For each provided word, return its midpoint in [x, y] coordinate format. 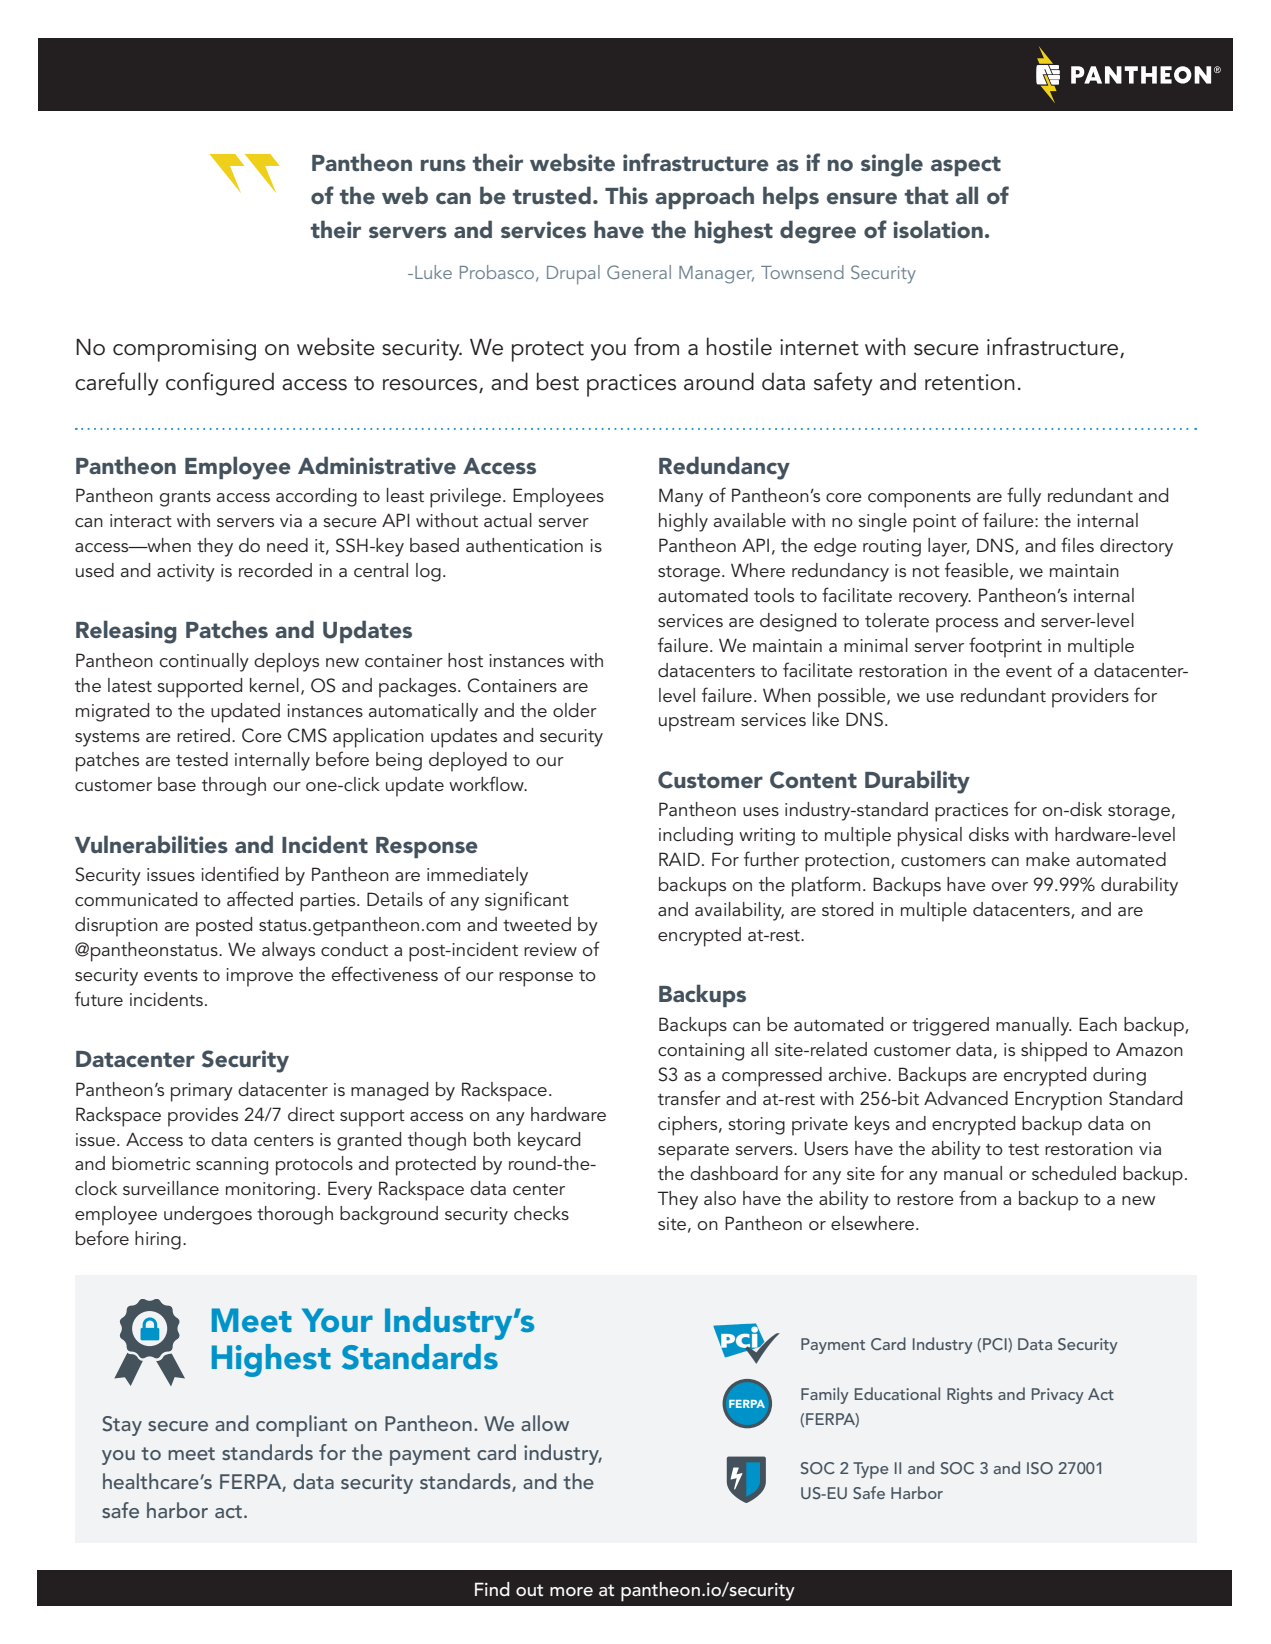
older [575, 710]
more [571, 1591]
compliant [301, 1426]
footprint [1005, 647]
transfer [689, 1097]
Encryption [1058, 1101]
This [626, 195]
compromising [184, 350]
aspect [966, 166]
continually [204, 662]
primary [202, 1092]
